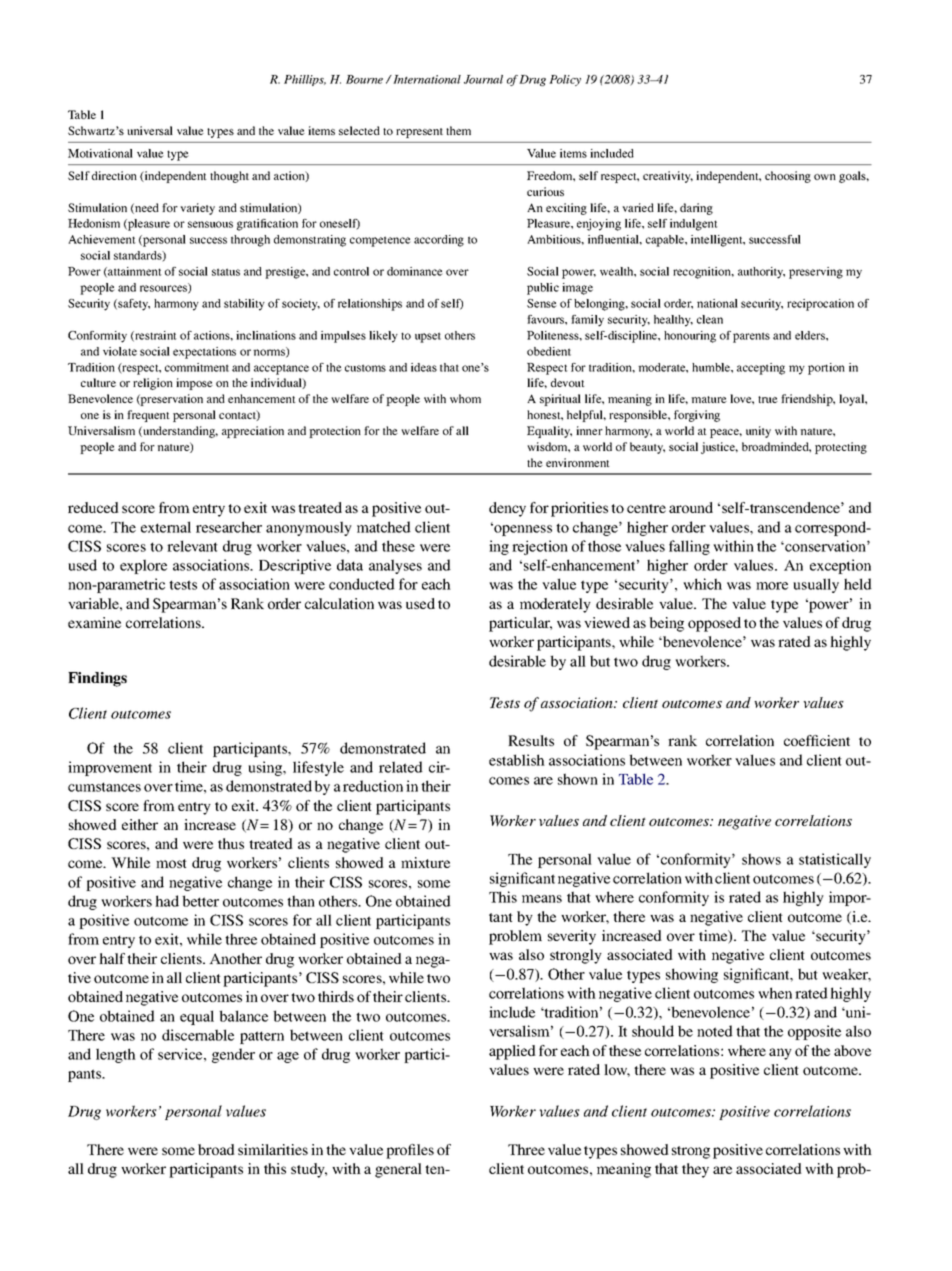 This document has height=1271, width=952. What do you see at coordinates (758, 432) in the document?
I see `unity` at bounding box center [758, 432].
